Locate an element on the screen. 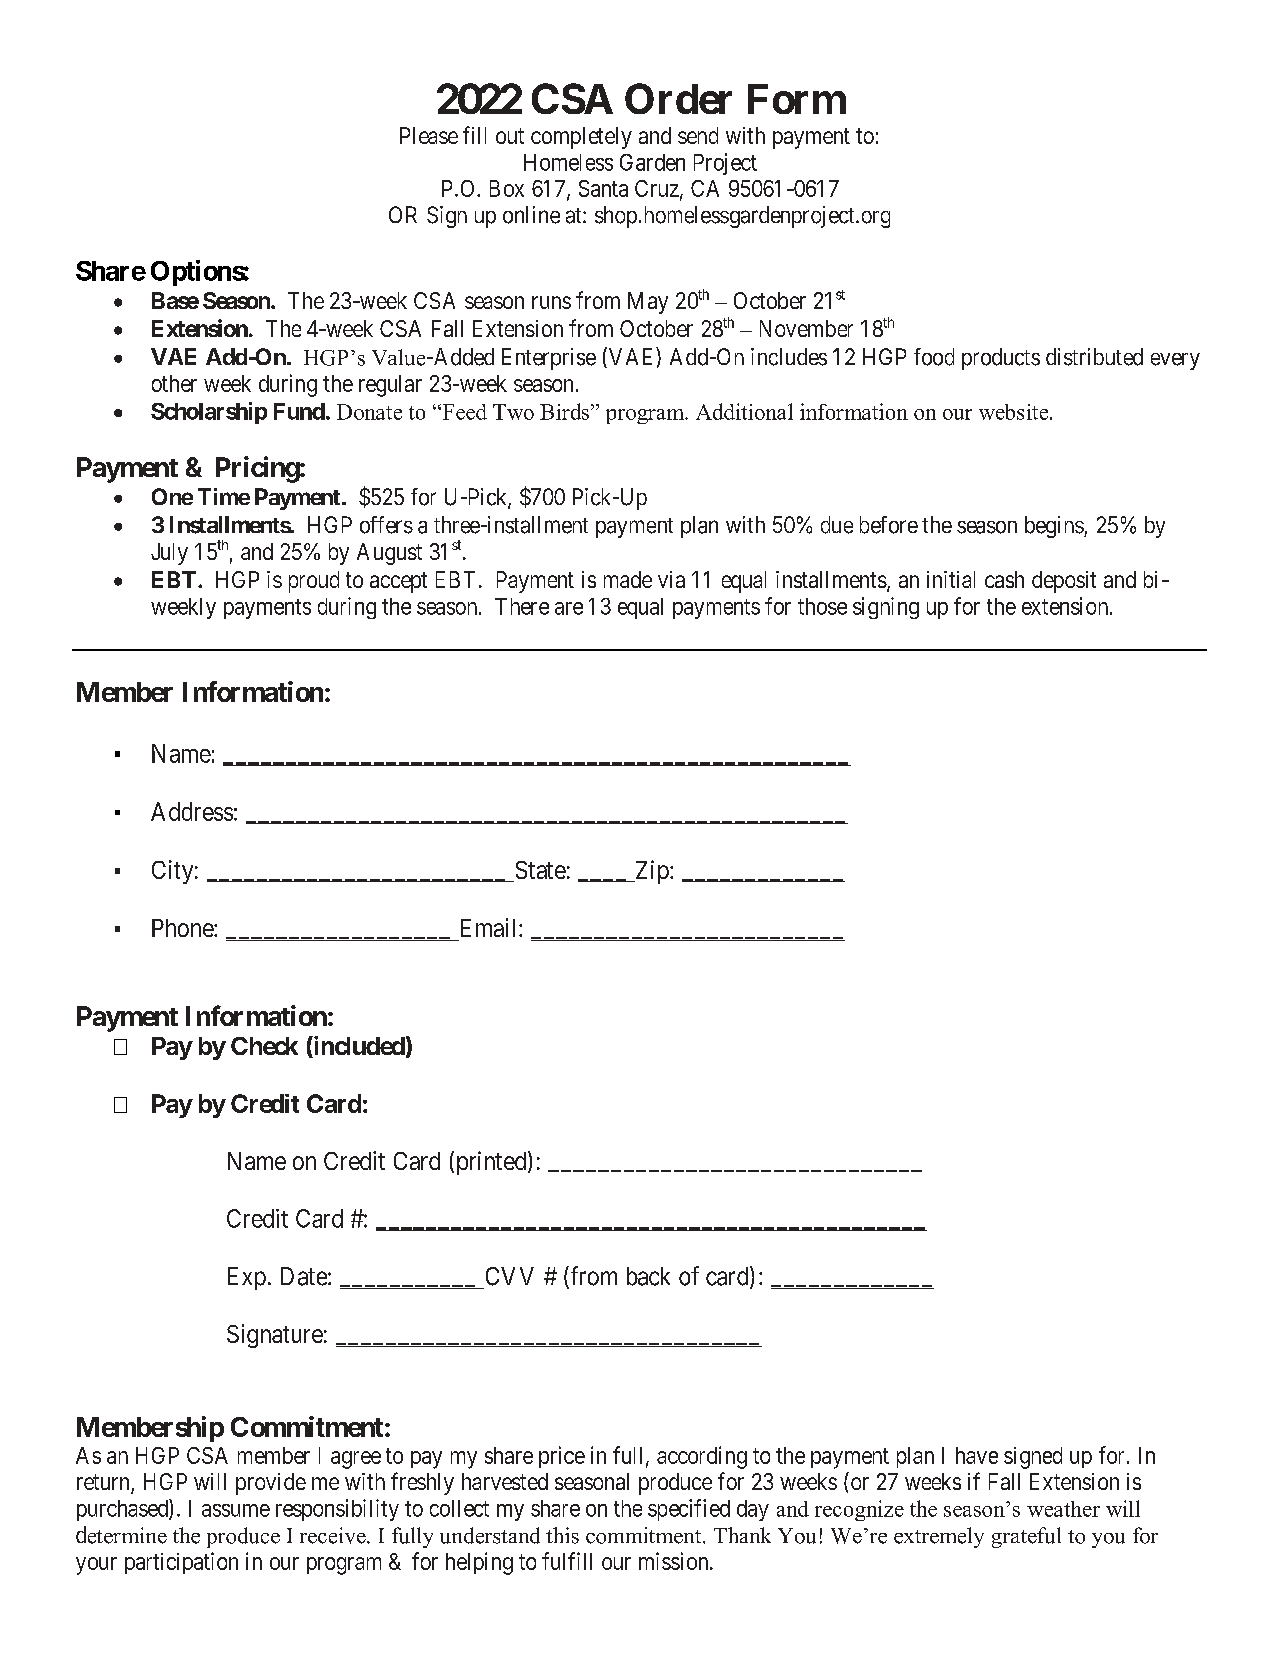  Address is located at coordinates (192, 811).
